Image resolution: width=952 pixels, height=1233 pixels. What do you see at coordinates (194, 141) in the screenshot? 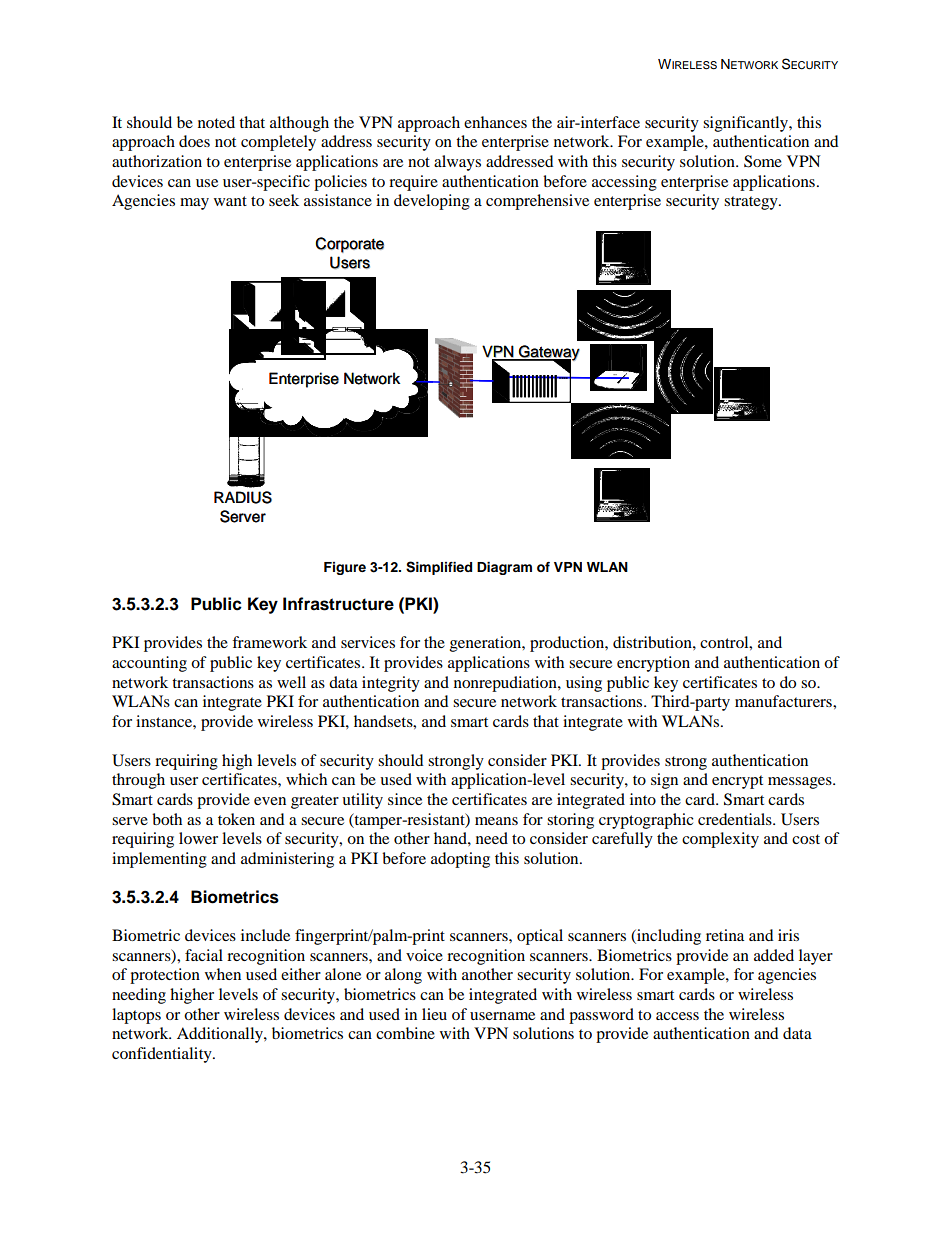
I see `does` at bounding box center [194, 141].
